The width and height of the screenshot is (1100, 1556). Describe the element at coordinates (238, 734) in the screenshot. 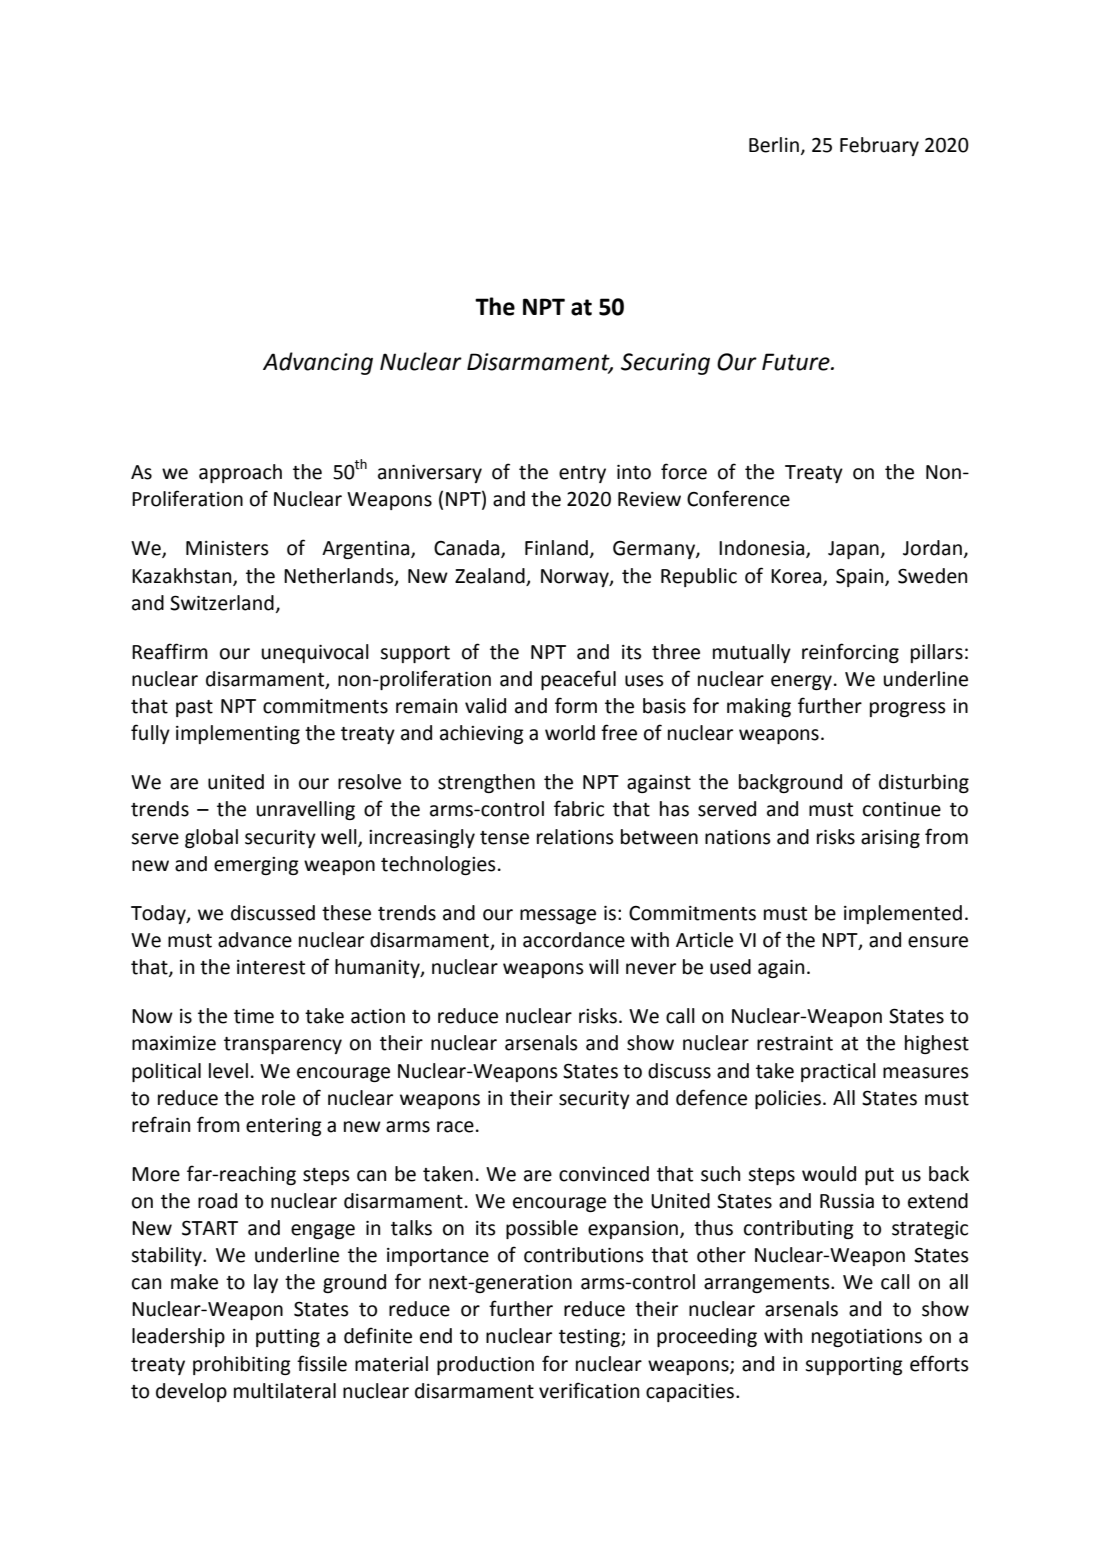

I see `implementing` at that location.
